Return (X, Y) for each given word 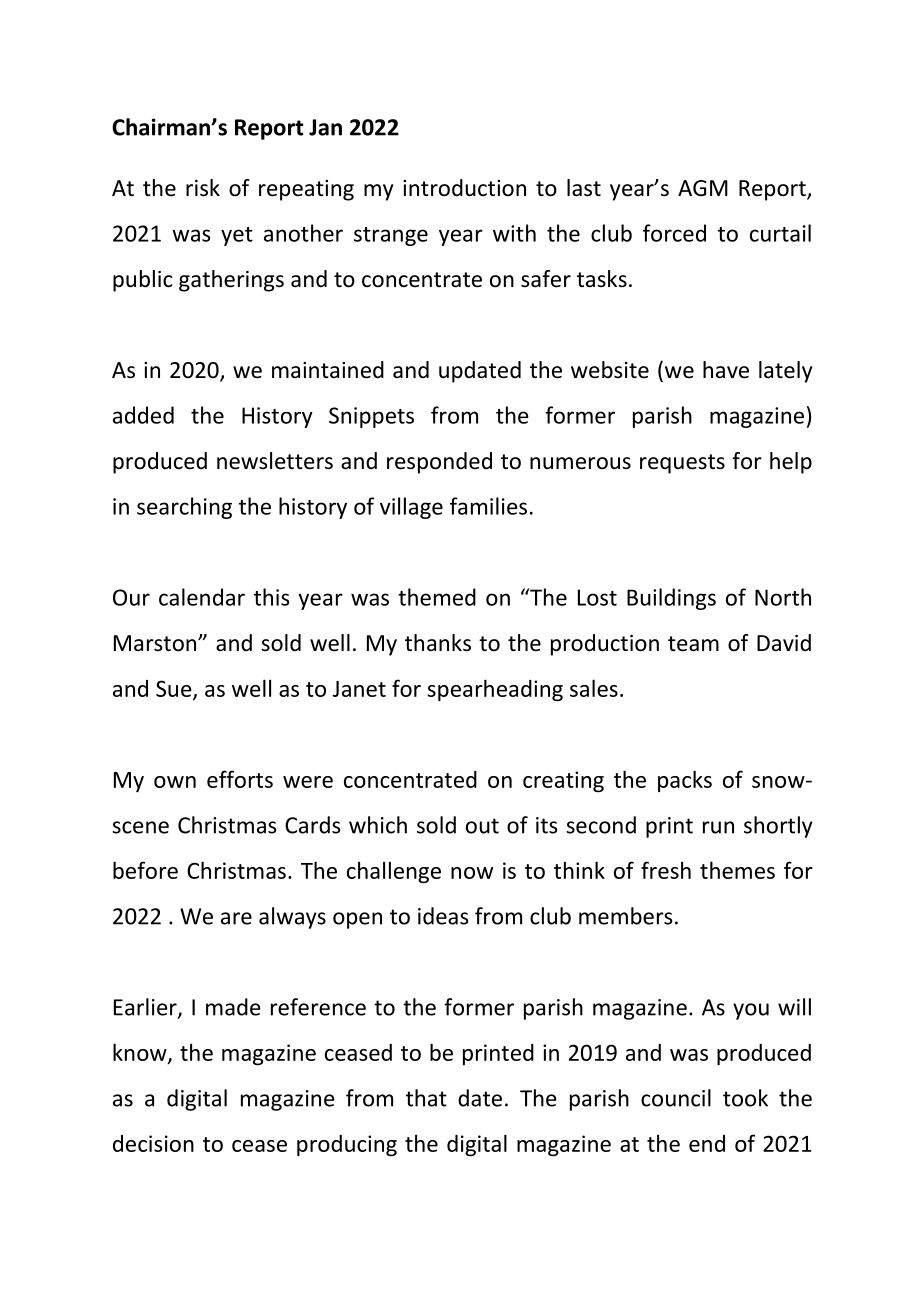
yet (237, 236)
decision (153, 1143)
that (426, 1098)
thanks (438, 643)
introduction (464, 188)
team (693, 644)
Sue (175, 689)
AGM (703, 188)
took (745, 1098)
